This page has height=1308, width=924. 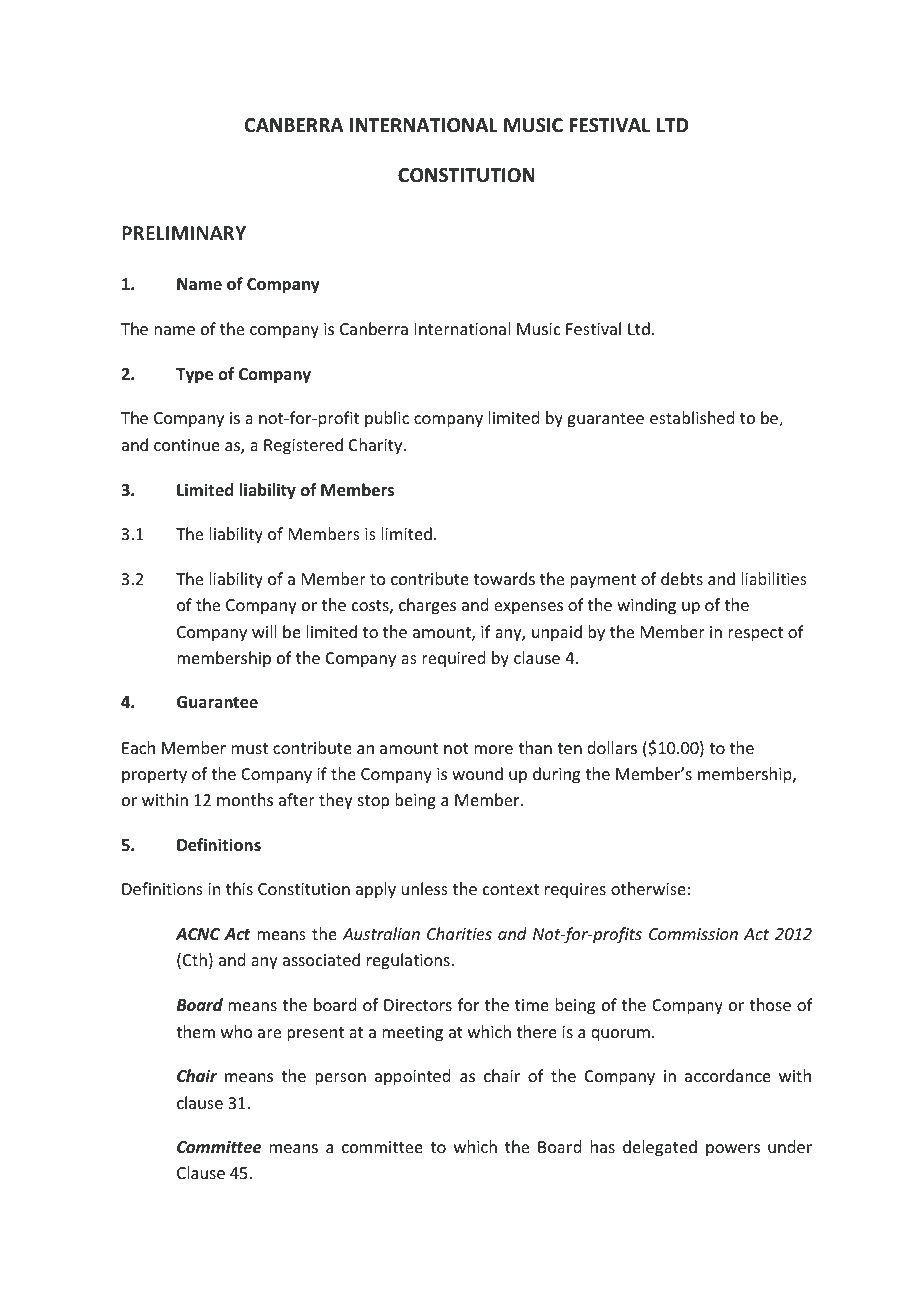 What do you see at coordinates (237, 1031) in the page?
I see `who` at bounding box center [237, 1031].
